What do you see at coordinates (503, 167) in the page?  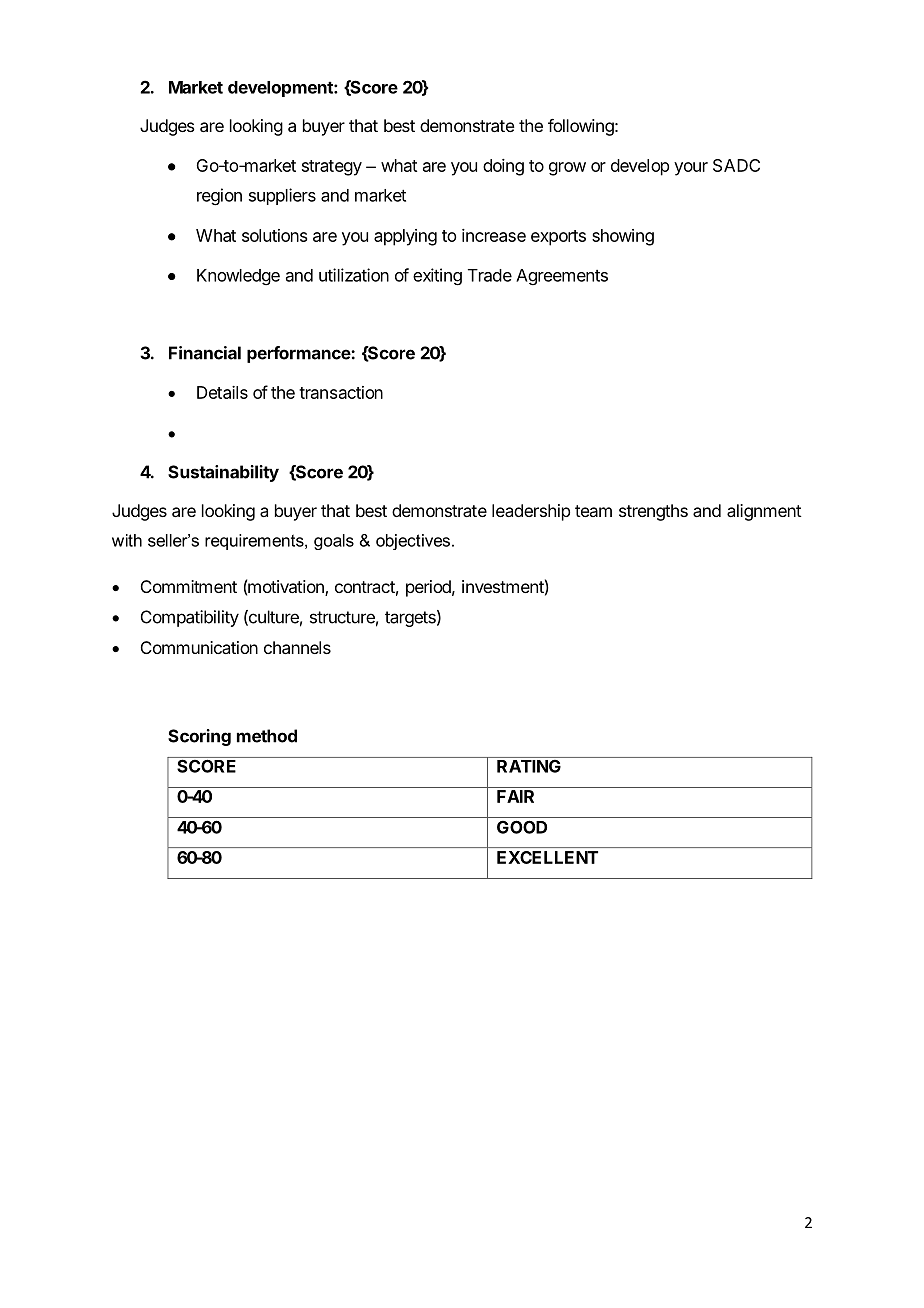 I see `doing` at bounding box center [503, 167].
